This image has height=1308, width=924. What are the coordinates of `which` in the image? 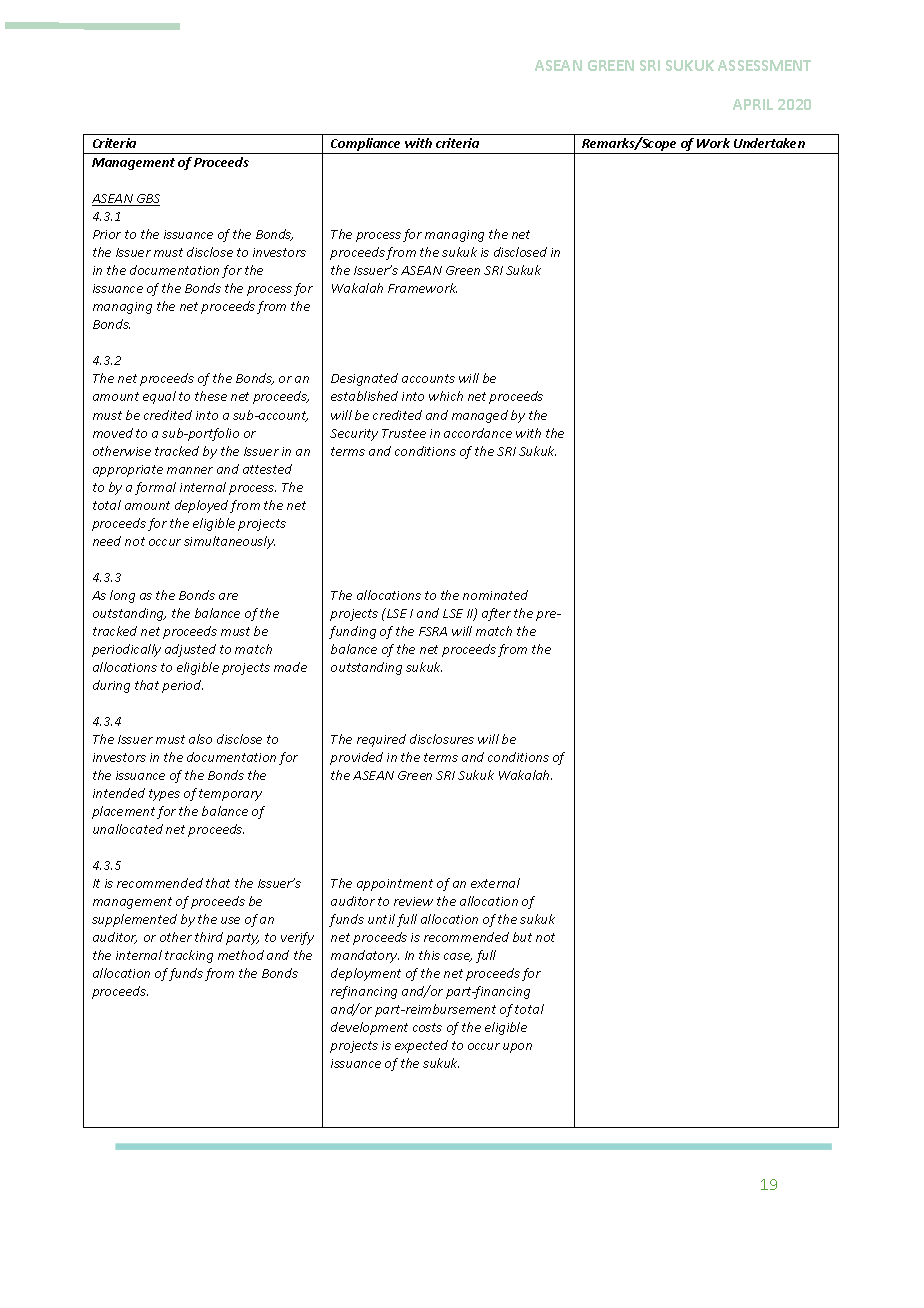 It's located at (446, 396).
